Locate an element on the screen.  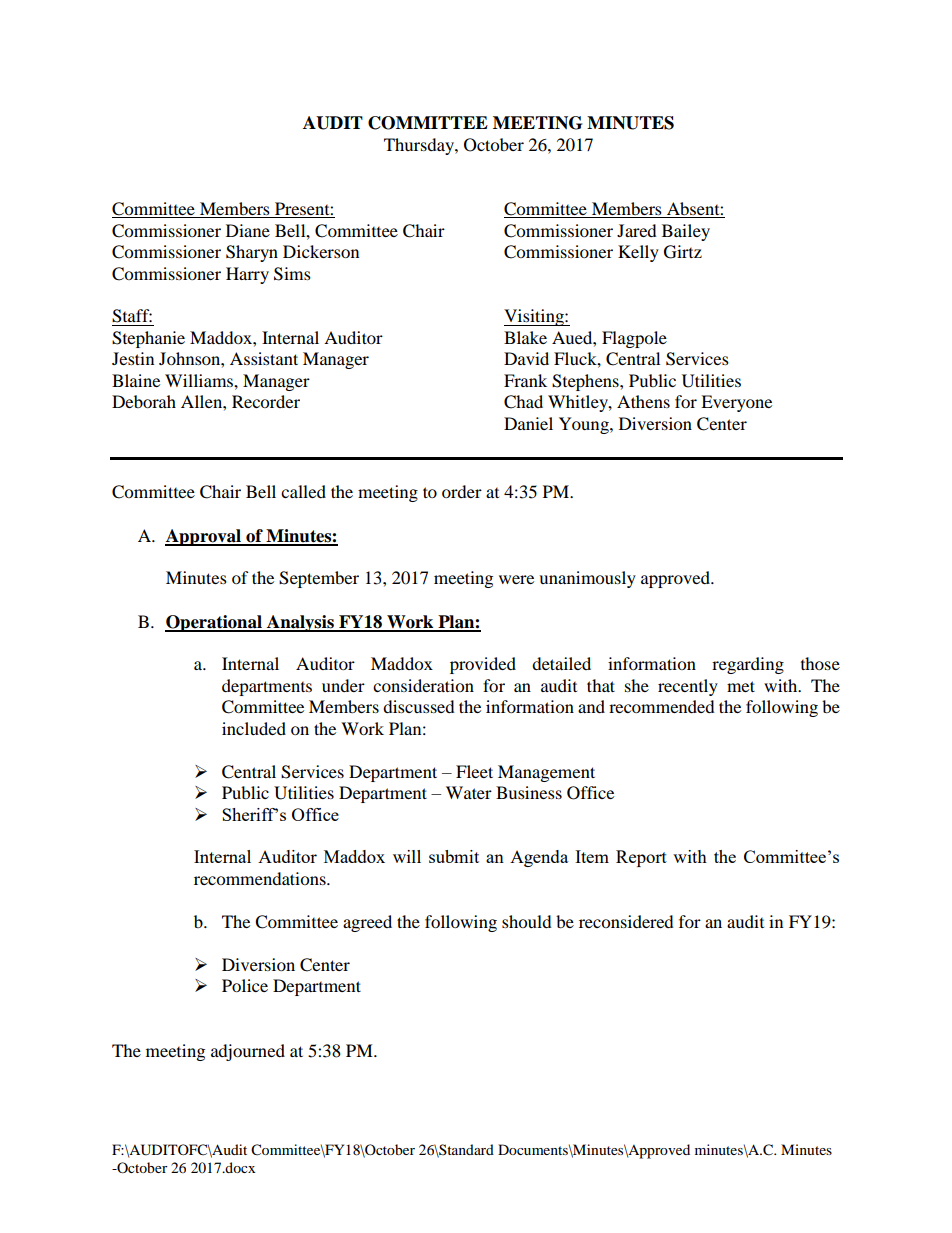
Operational is located at coordinates (214, 623).
